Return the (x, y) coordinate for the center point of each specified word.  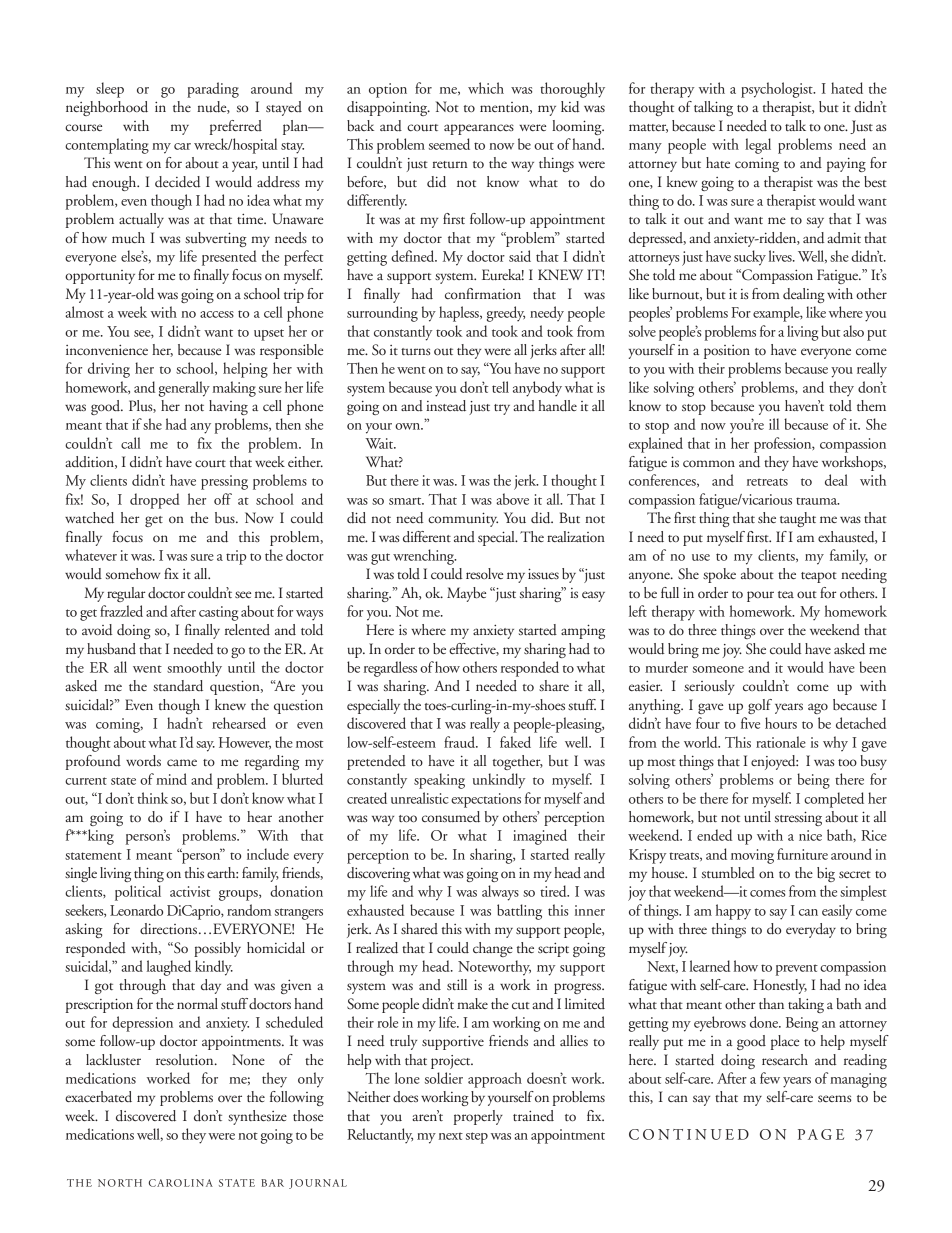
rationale (781, 742)
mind (171, 779)
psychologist (778, 90)
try (502, 409)
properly (478, 1117)
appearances (479, 129)
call (131, 443)
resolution (186, 1059)
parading (213, 90)
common (709, 463)
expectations (486, 800)
